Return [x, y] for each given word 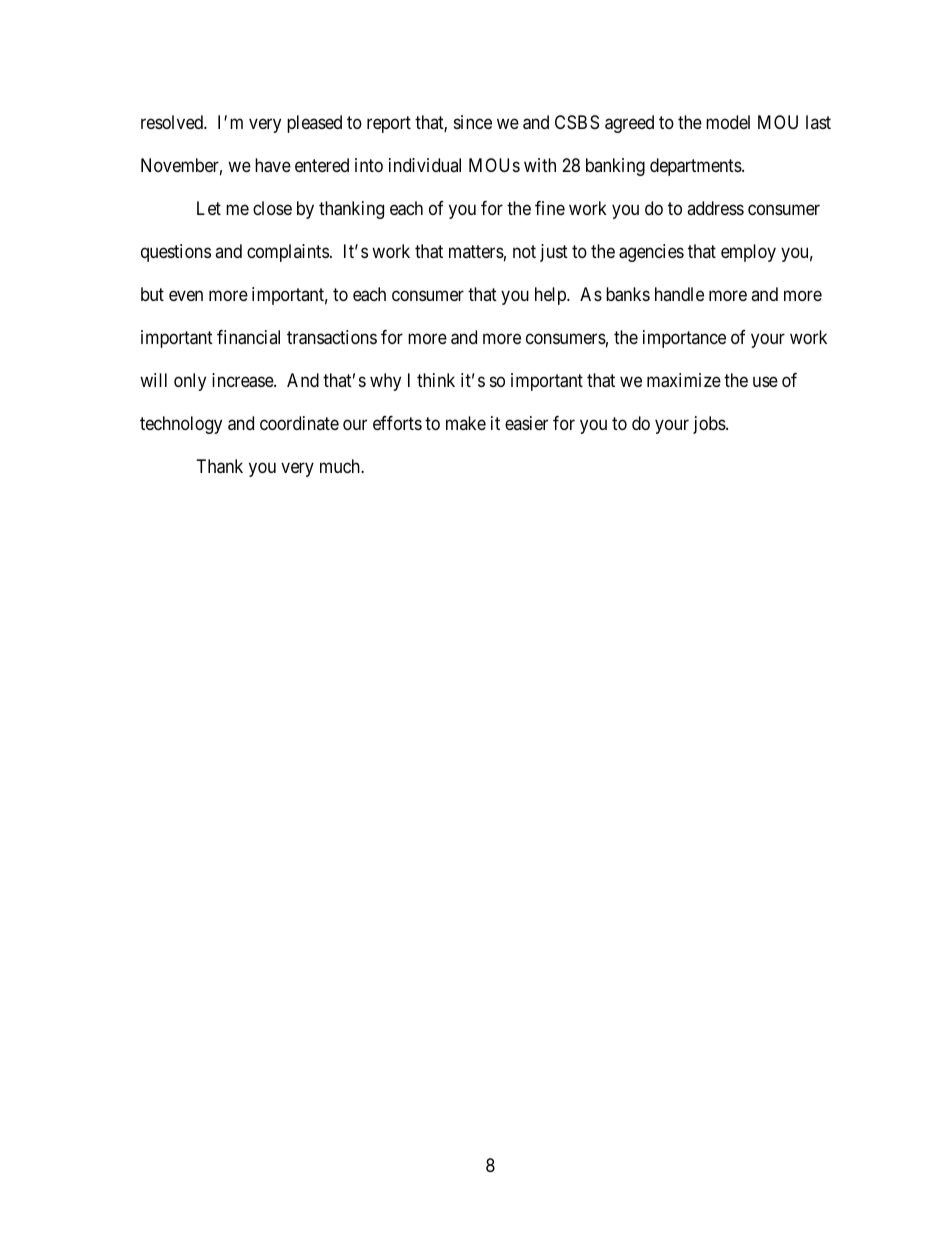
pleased [314, 124]
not [524, 251]
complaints [288, 253]
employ [748, 253]
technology [181, 425]
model [728, 122]
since [473, 122]
